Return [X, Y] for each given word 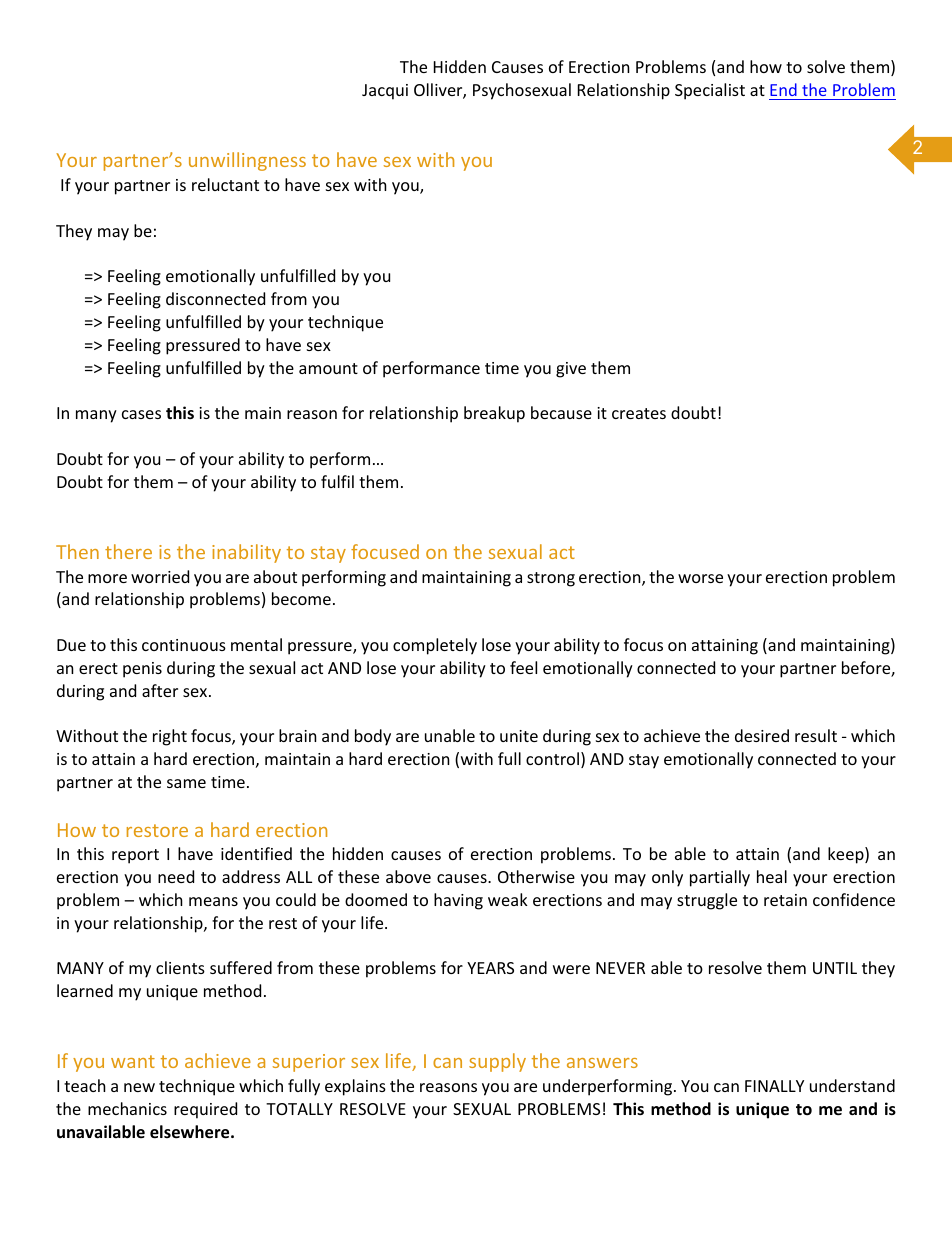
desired [762, 735]
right [170, 737]
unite [519, 736]
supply [497, 1062]
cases [141, 414]
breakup [494, 414]
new [139, 1087]
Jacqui [385, 92]
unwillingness [247, 161]
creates [639, 413]
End [783, 89]
